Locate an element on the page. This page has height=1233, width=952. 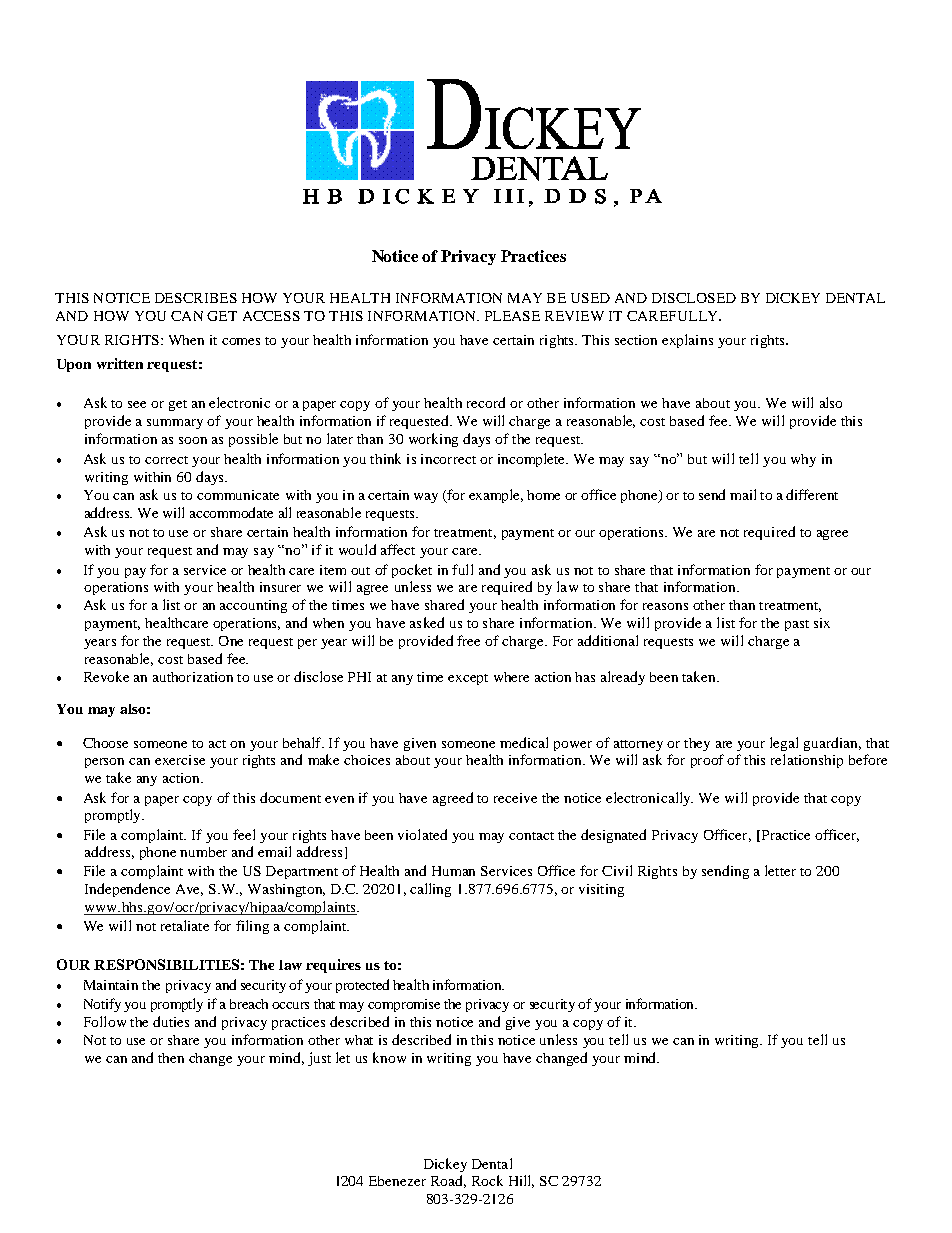
different is located at coordinates (812, 494).
